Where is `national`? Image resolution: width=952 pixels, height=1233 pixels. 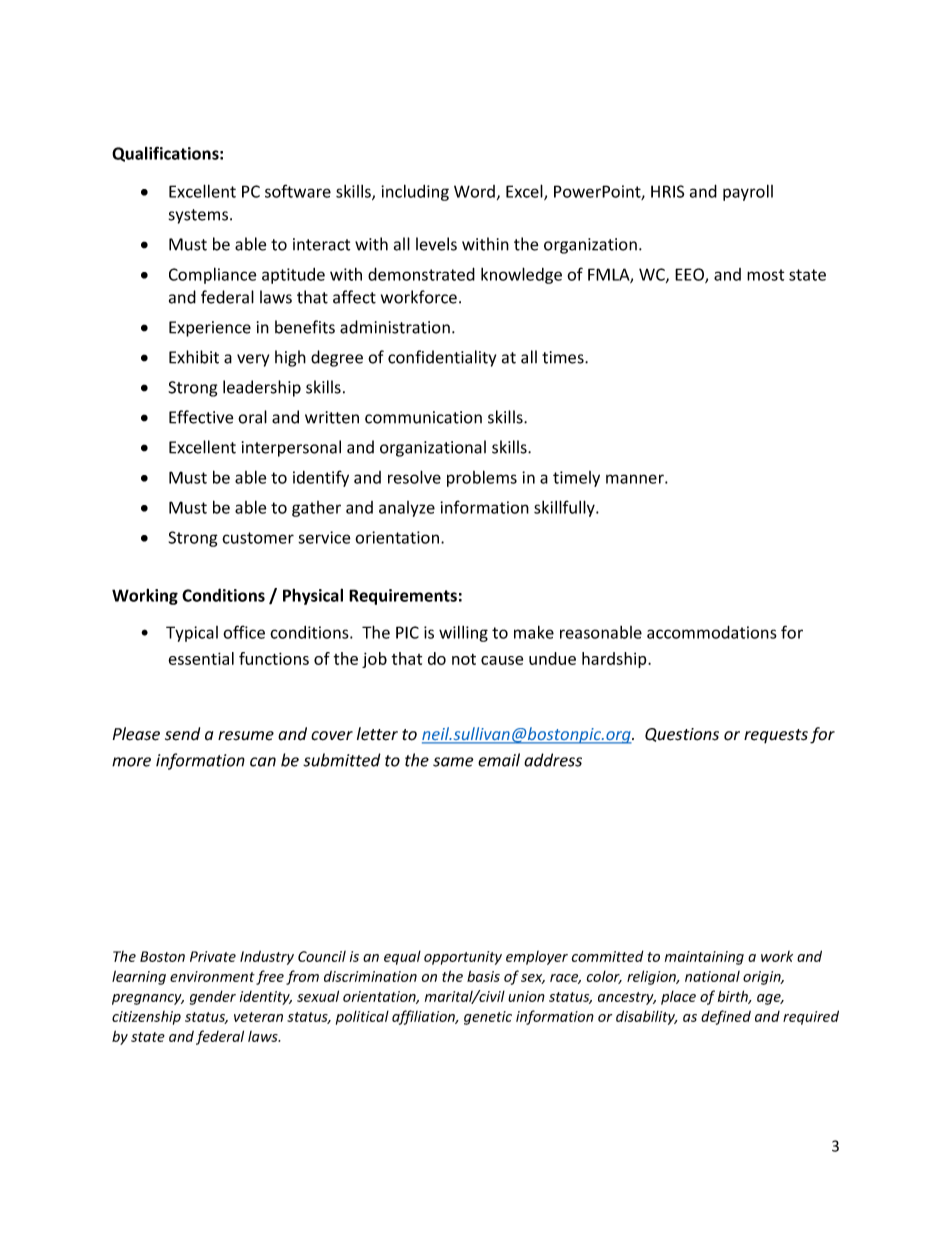 national is located at coordinates (712, 976).
